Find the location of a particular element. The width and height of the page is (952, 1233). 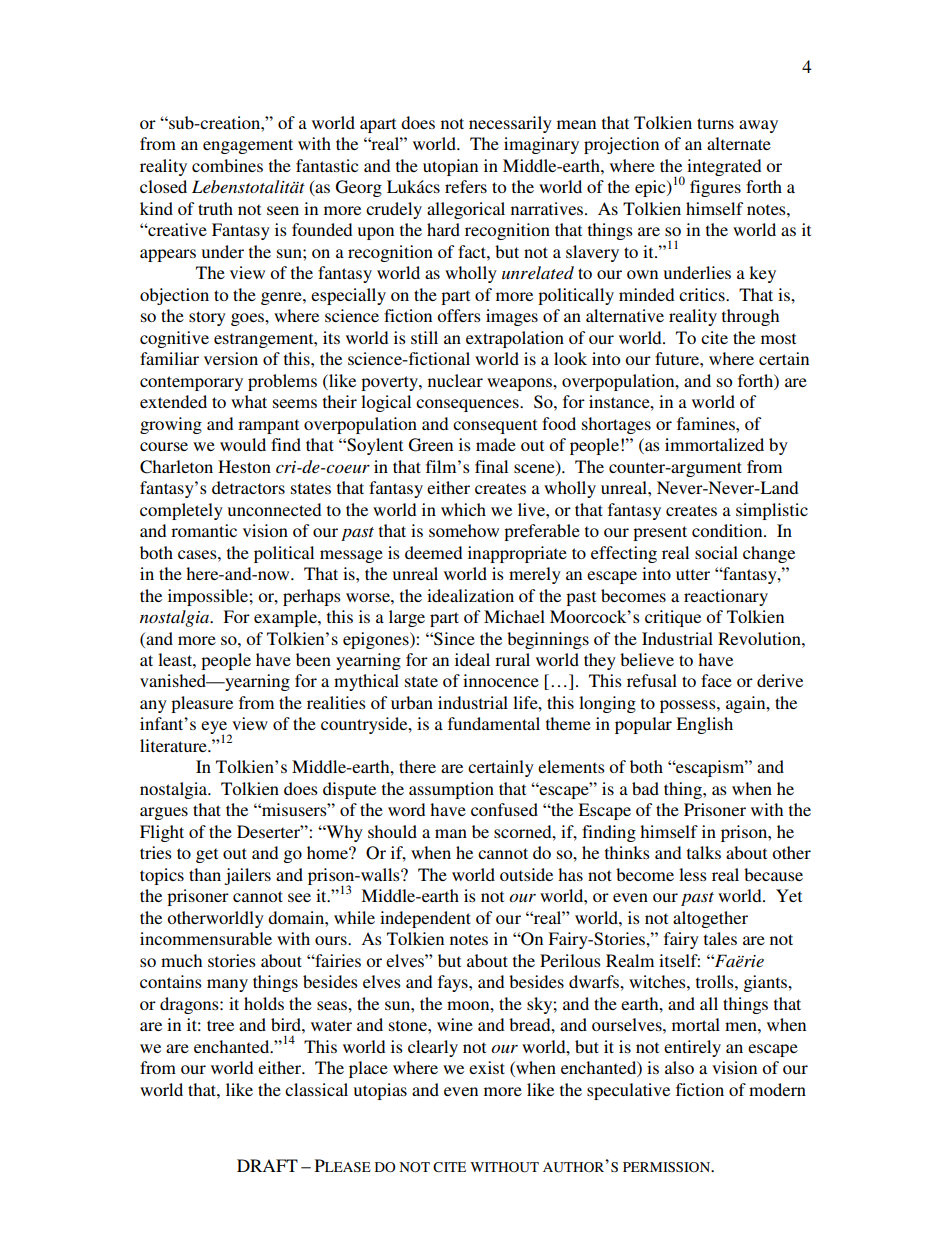

integrated is located at coordinates (724, 167).
